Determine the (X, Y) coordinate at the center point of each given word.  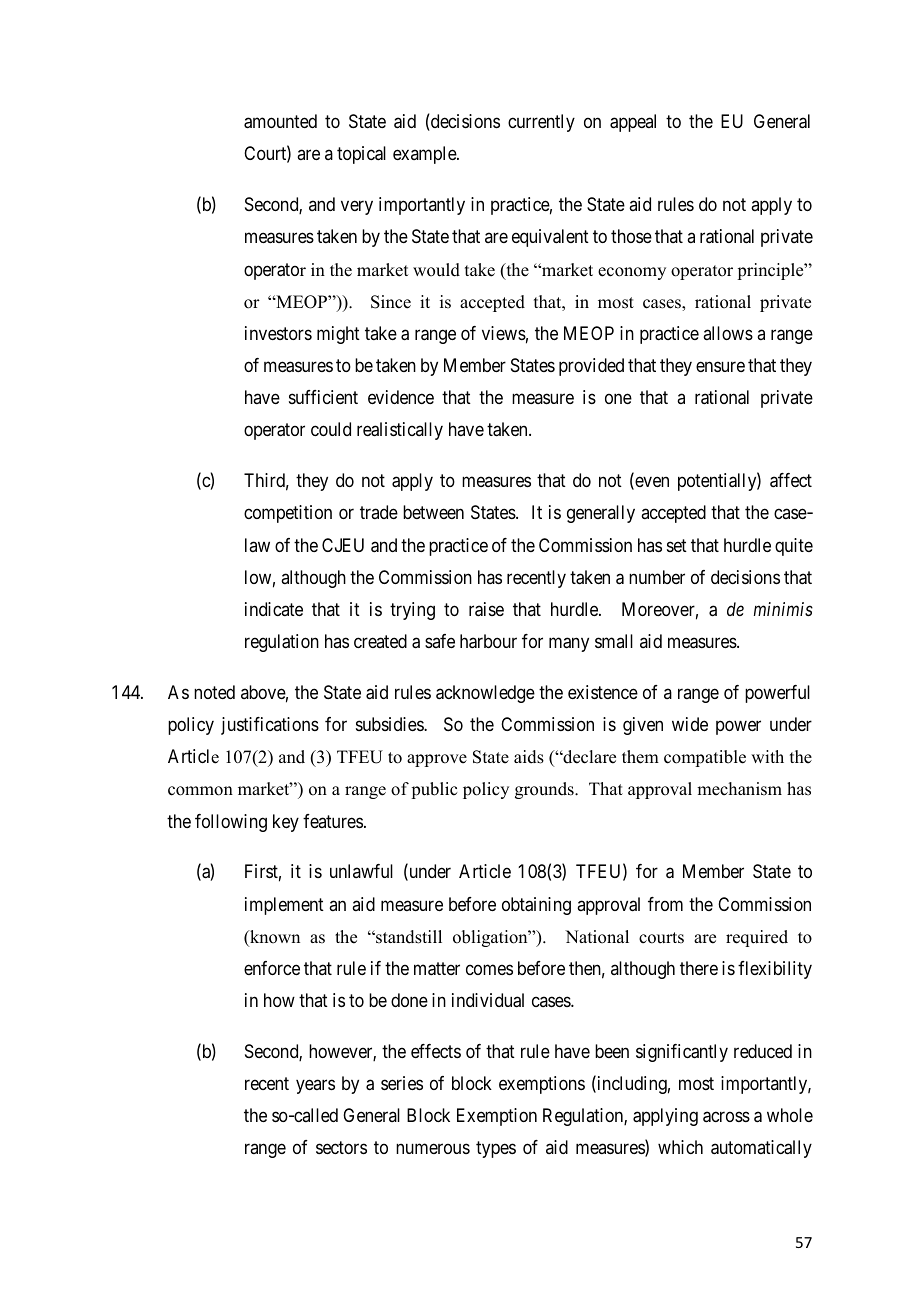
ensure (720, 366)
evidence (401, 397)
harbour (488, 641)
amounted (280, 121)
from (665, 904)
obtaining (536, 906)
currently (541, 123)
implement (284, 906)
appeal (633, 123)
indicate (274, 609)
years (315, 1086)
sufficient (323, 397)
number (657, 577)
